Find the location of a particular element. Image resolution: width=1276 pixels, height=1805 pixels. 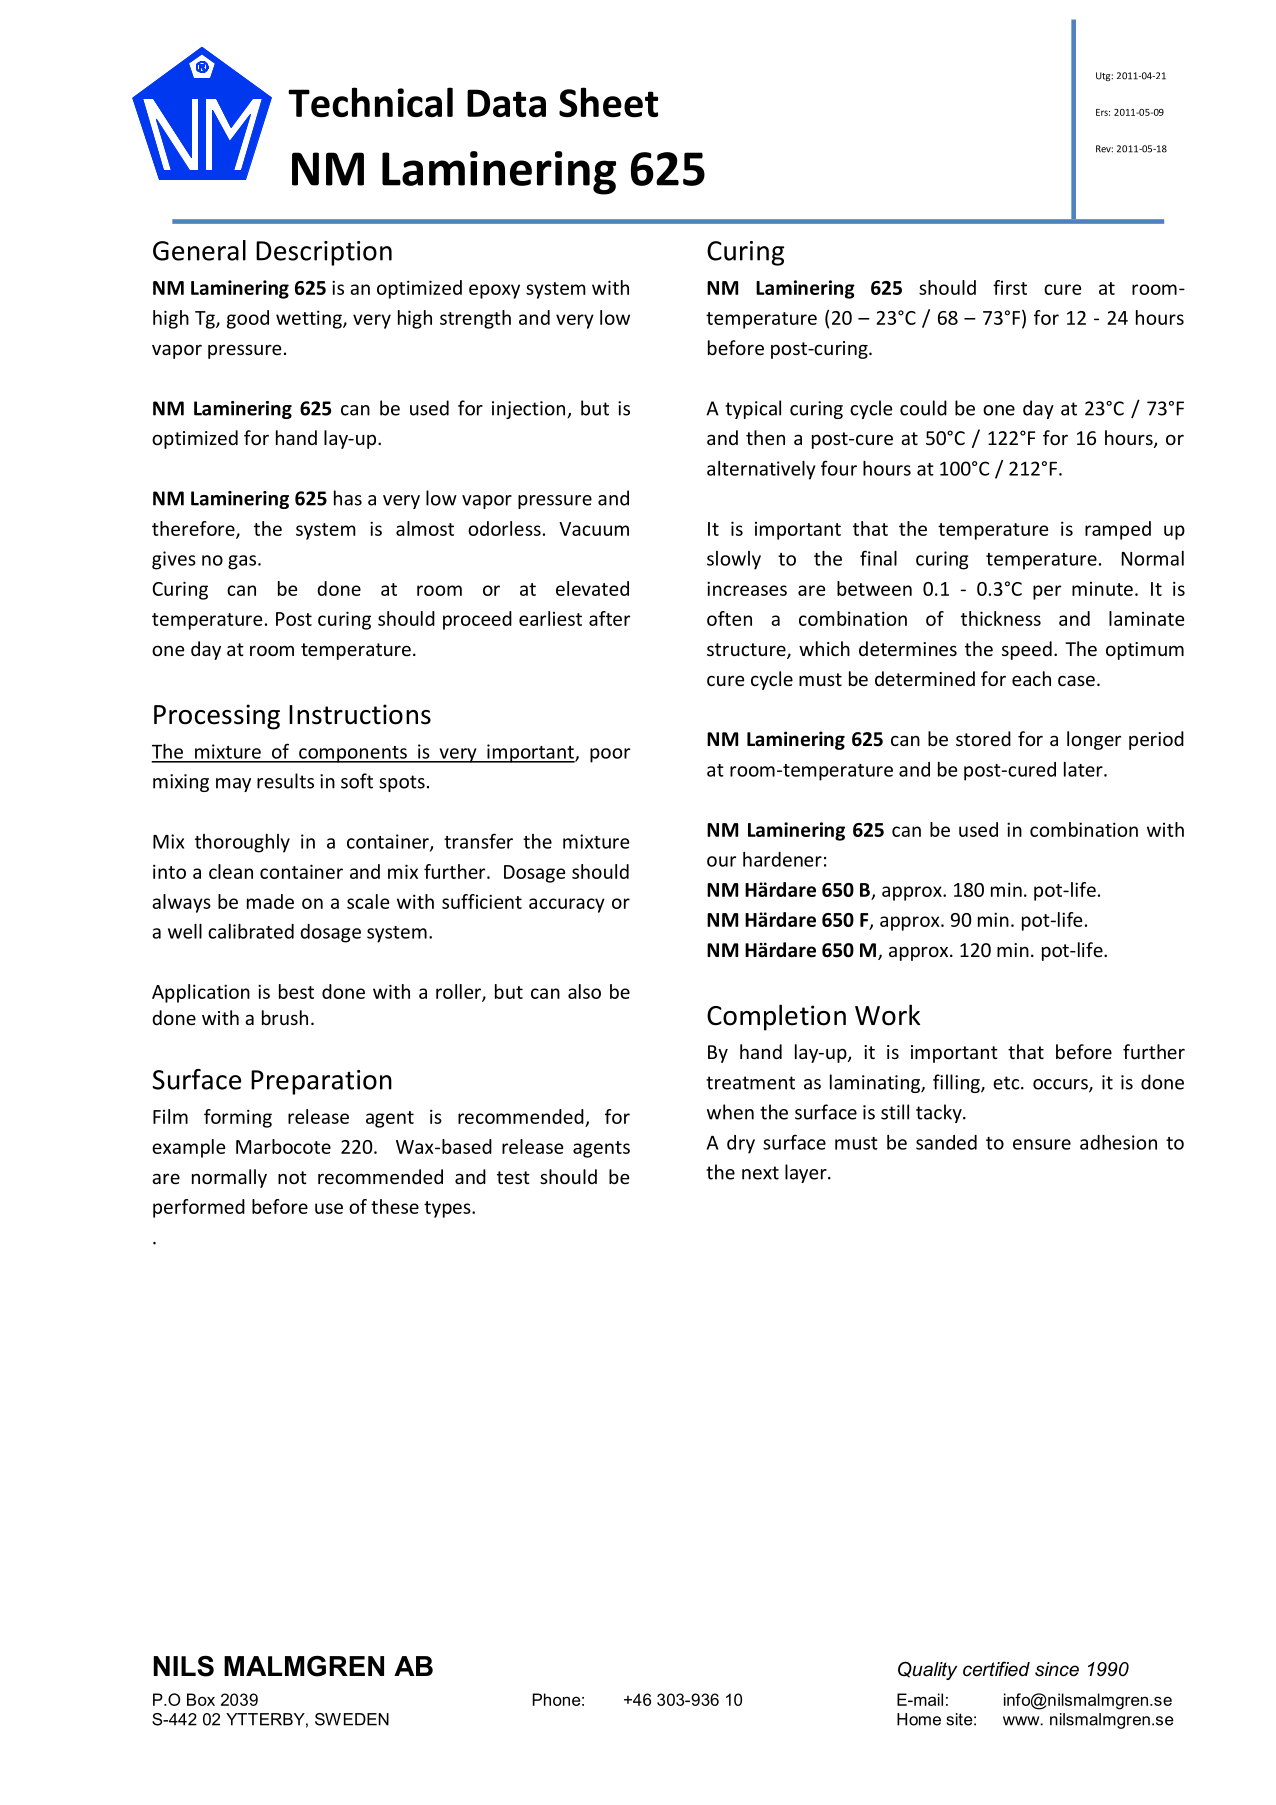

accuracy is located at coordinates (567, 905).
